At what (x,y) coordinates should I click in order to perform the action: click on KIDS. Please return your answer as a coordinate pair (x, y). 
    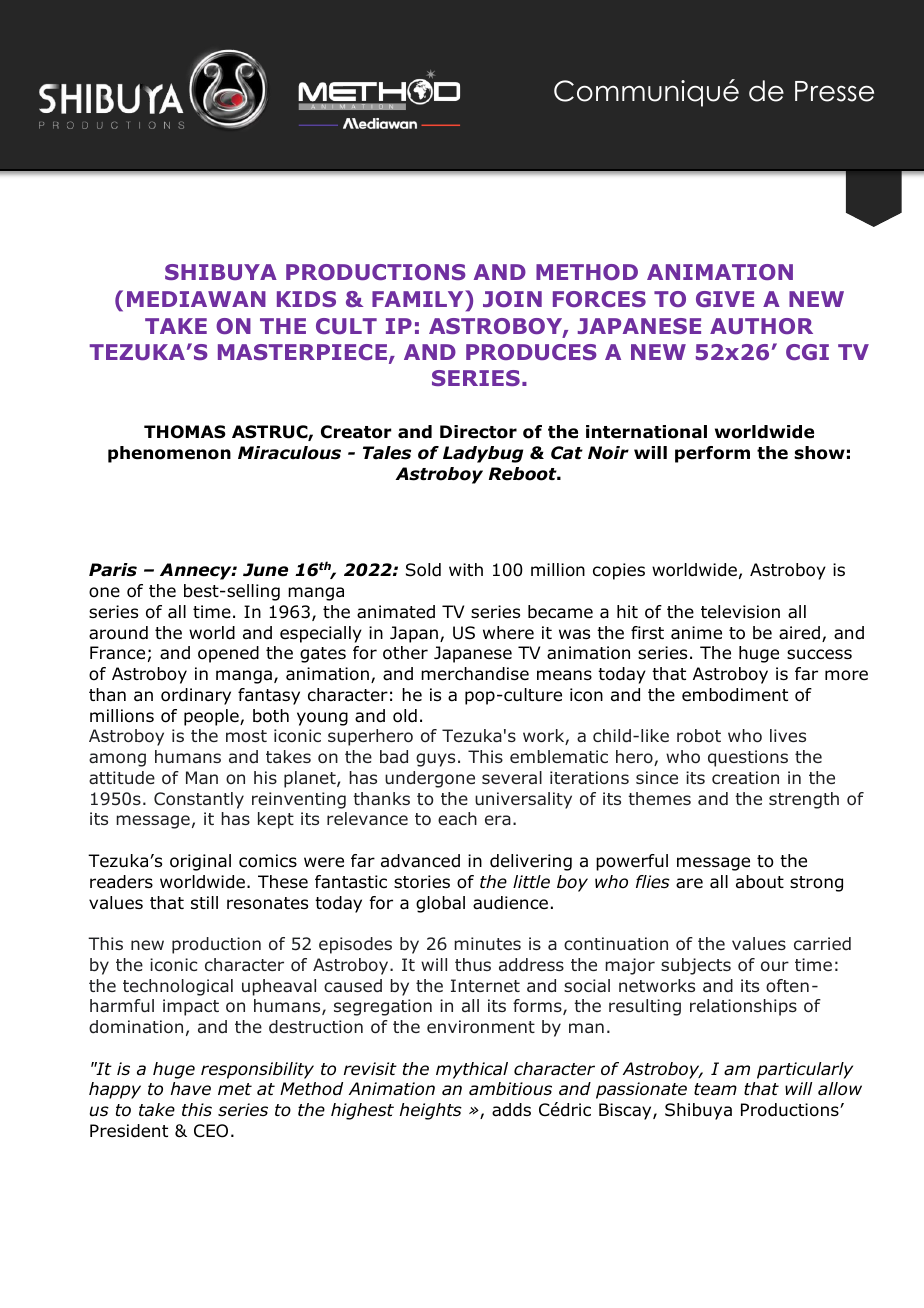
    Looking at the image, I should click on (306, 299).
